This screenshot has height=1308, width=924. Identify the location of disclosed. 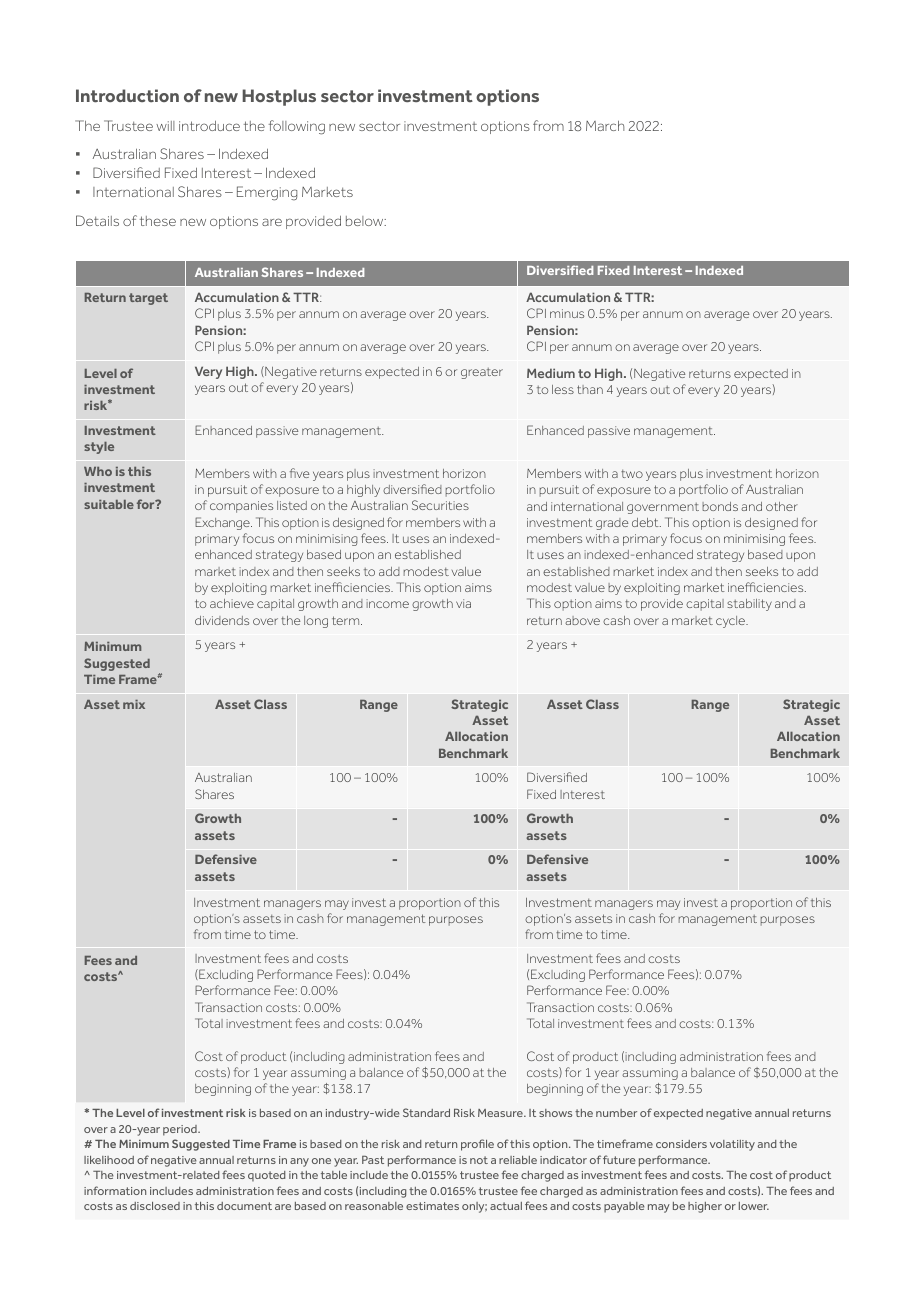
(155, 1206).
